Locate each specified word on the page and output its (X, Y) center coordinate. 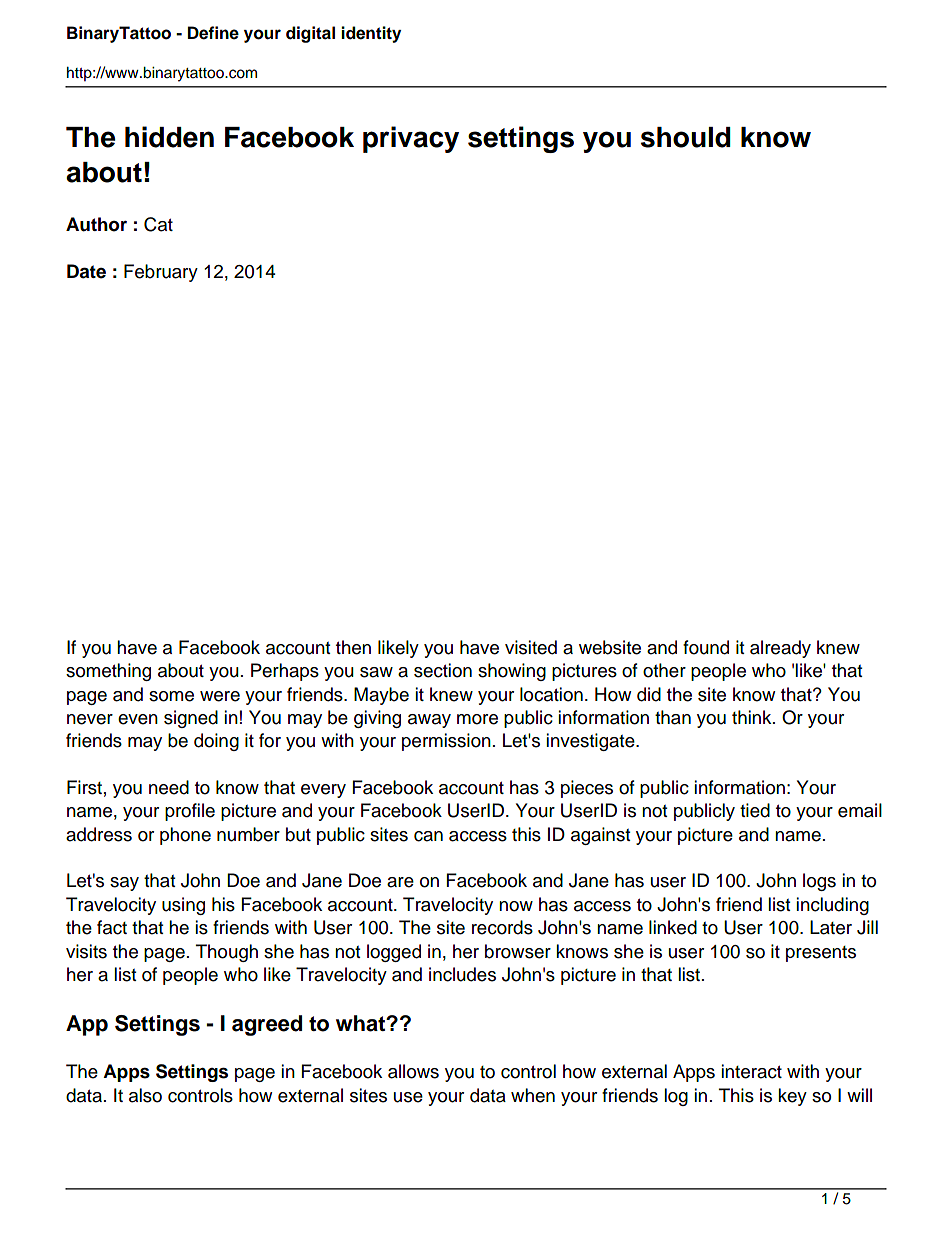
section (443, 670)
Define (213, 33)
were (220, 696)
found (706, 647)
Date (86, 271)
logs (819, 882)
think (753, 717)
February (161, 273)
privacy (411, 139)
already (780, 649)
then (353, 647)
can (428, 836)
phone (185, 836)
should (686, 137)
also (145, 1095)
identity (371, 34)
